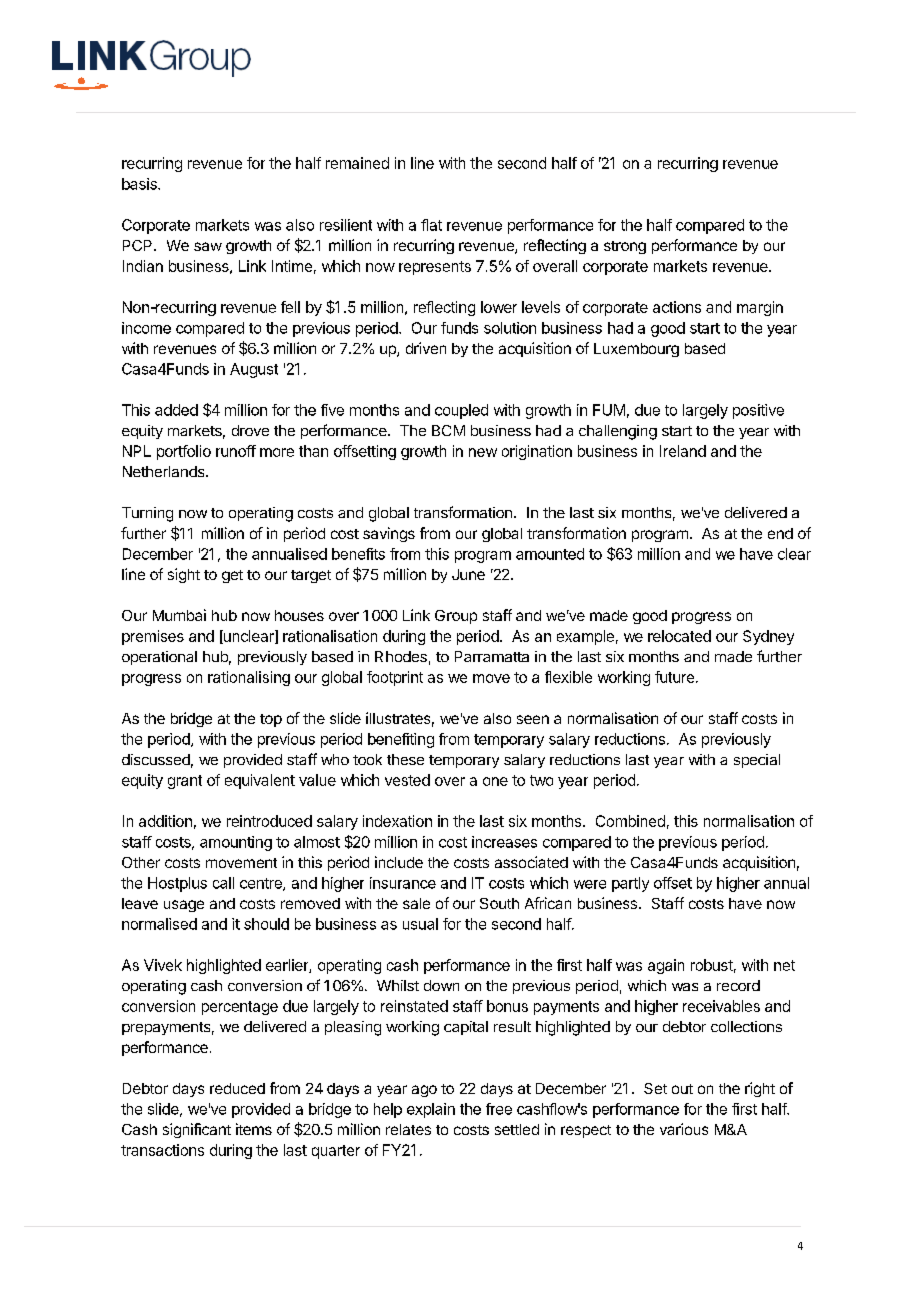 The height and width of the screenshot is (1309, 924). I want to click on relocated, so click(679, 636).
